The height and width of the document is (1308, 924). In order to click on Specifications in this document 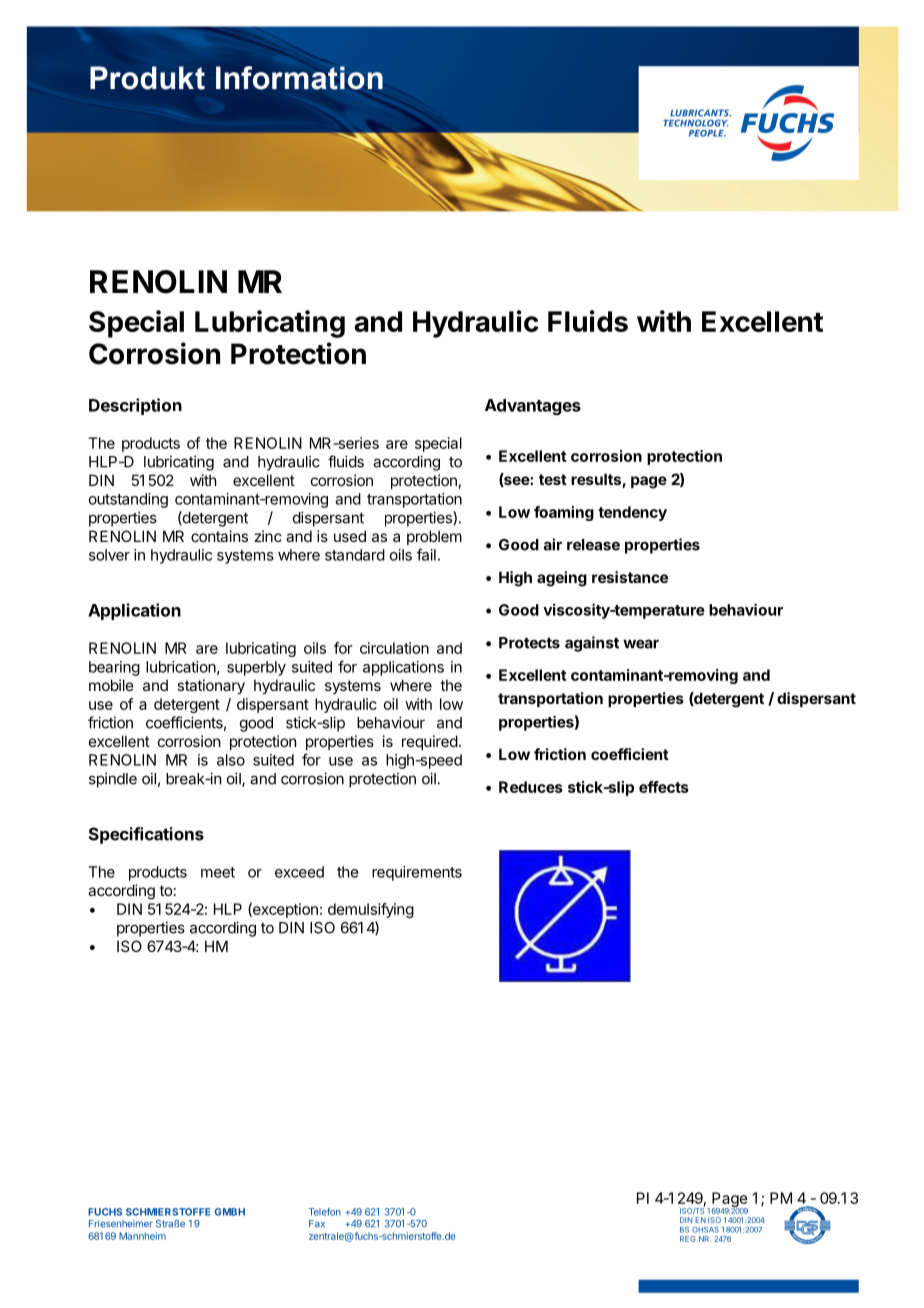, I will do `click(146, 835)`.
